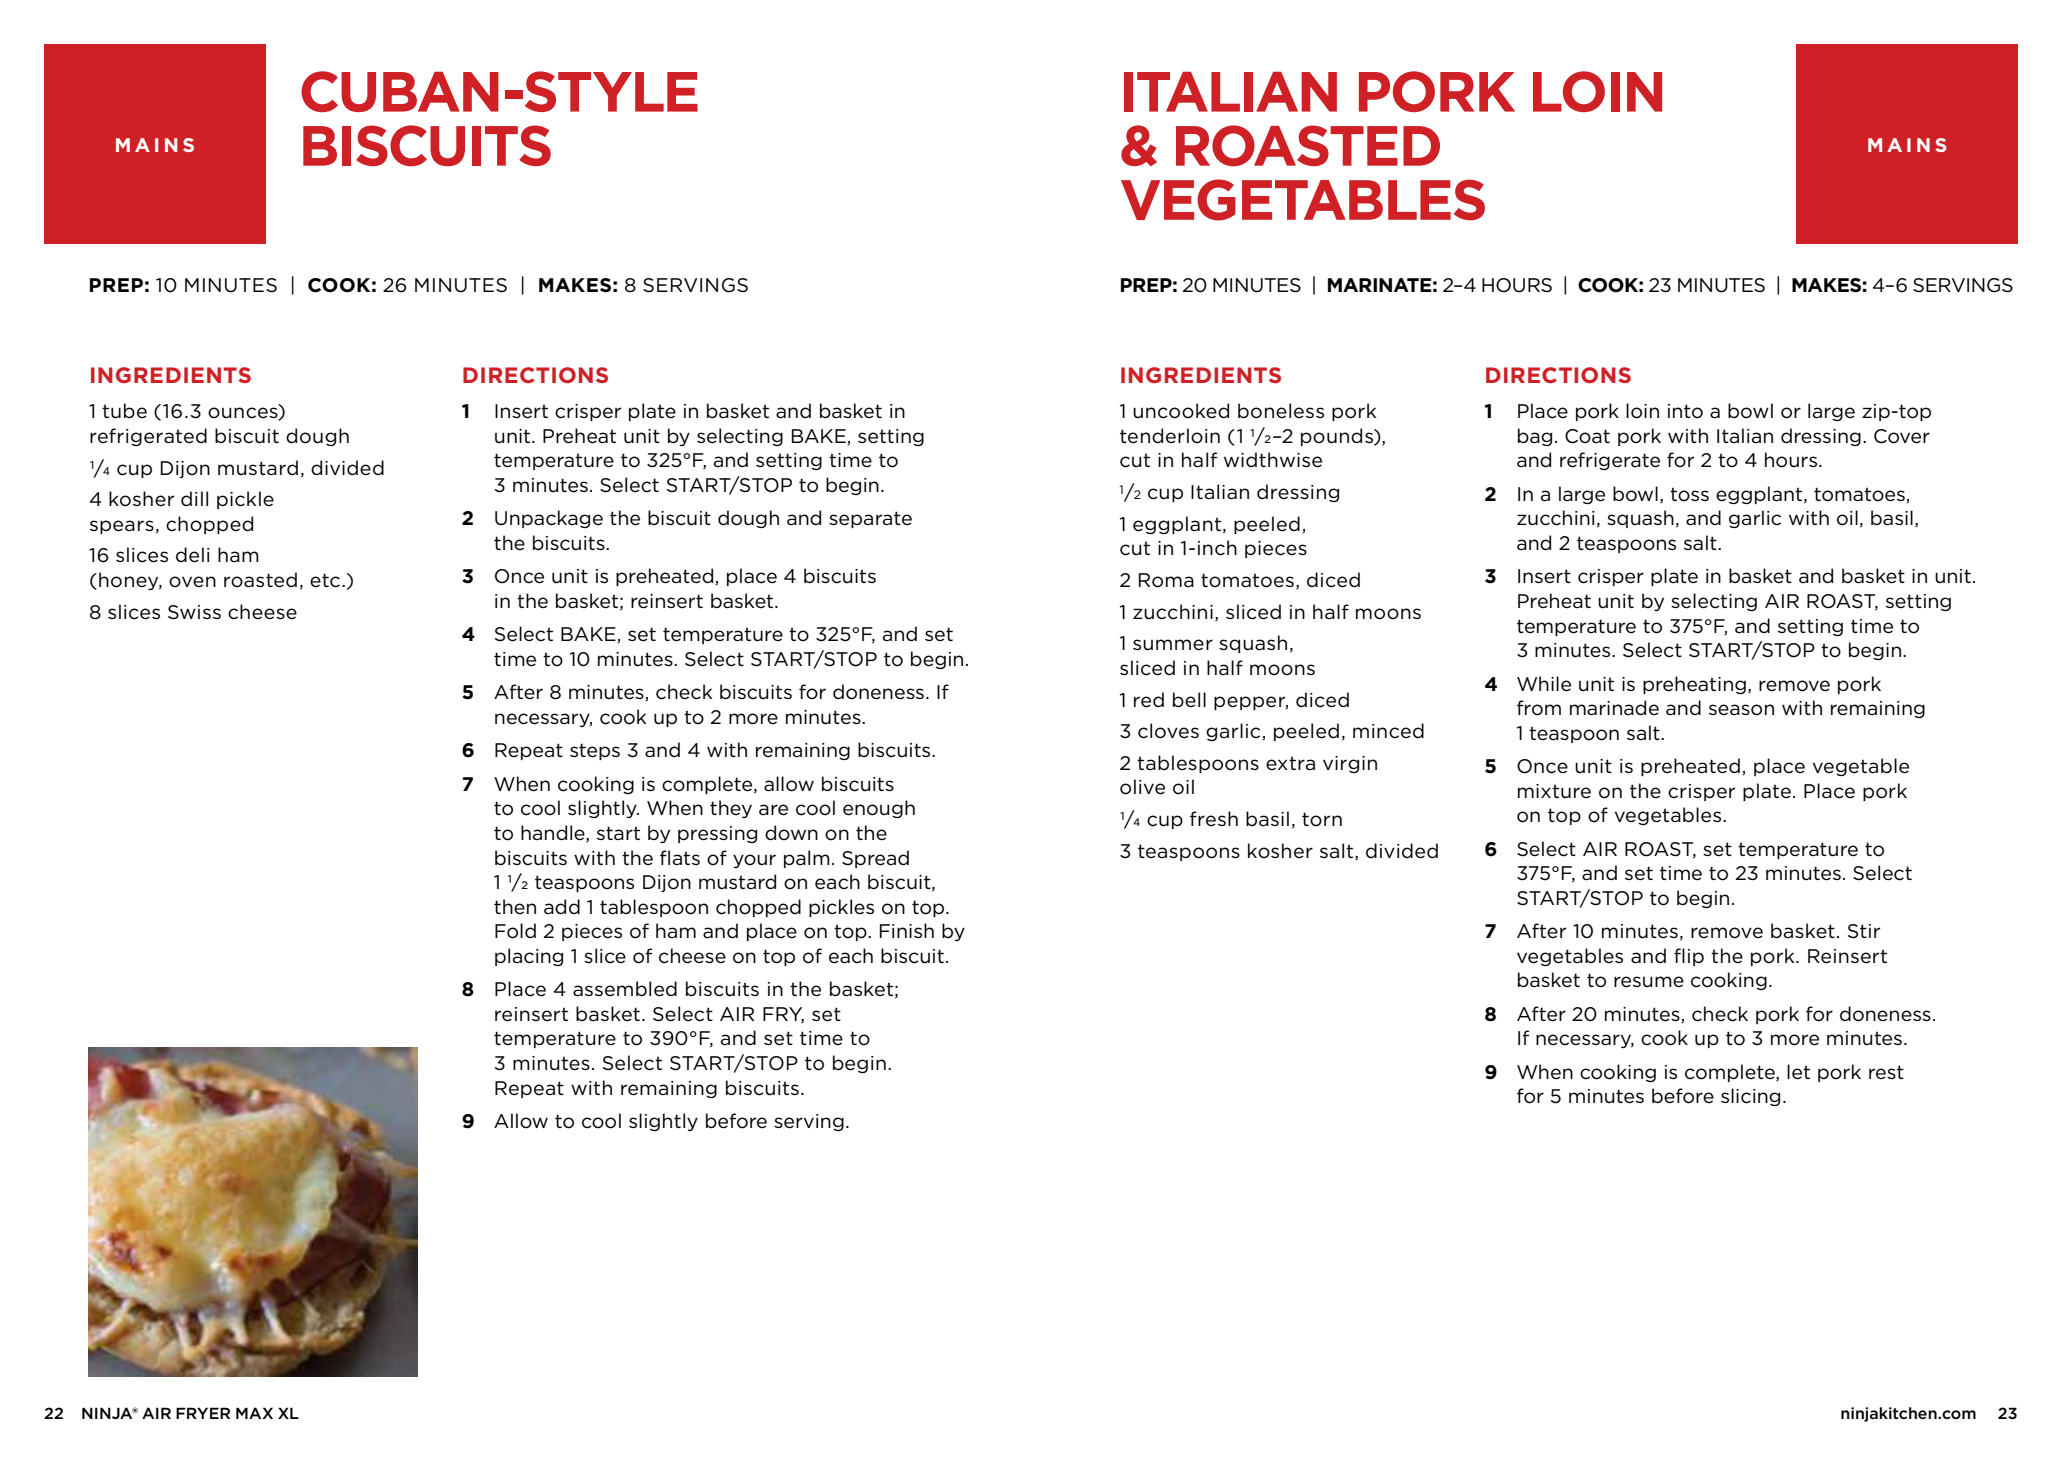  I want to click on MAX, so click(254, 1413).
